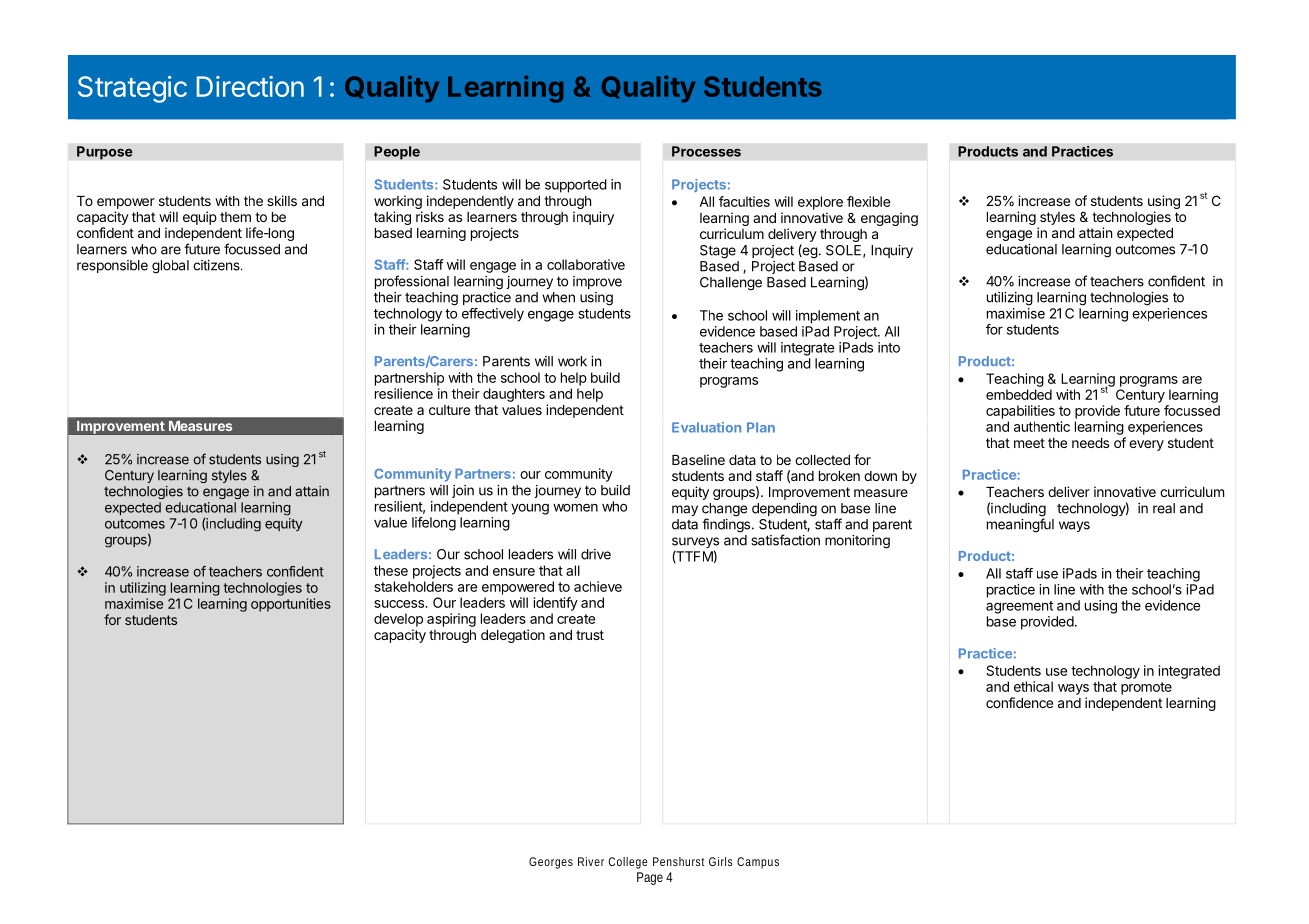 The width and height of the screenshot is (1309, 924). Describe the element at coordinates (628, 863) in the screenshot. I see `College` at that location.
